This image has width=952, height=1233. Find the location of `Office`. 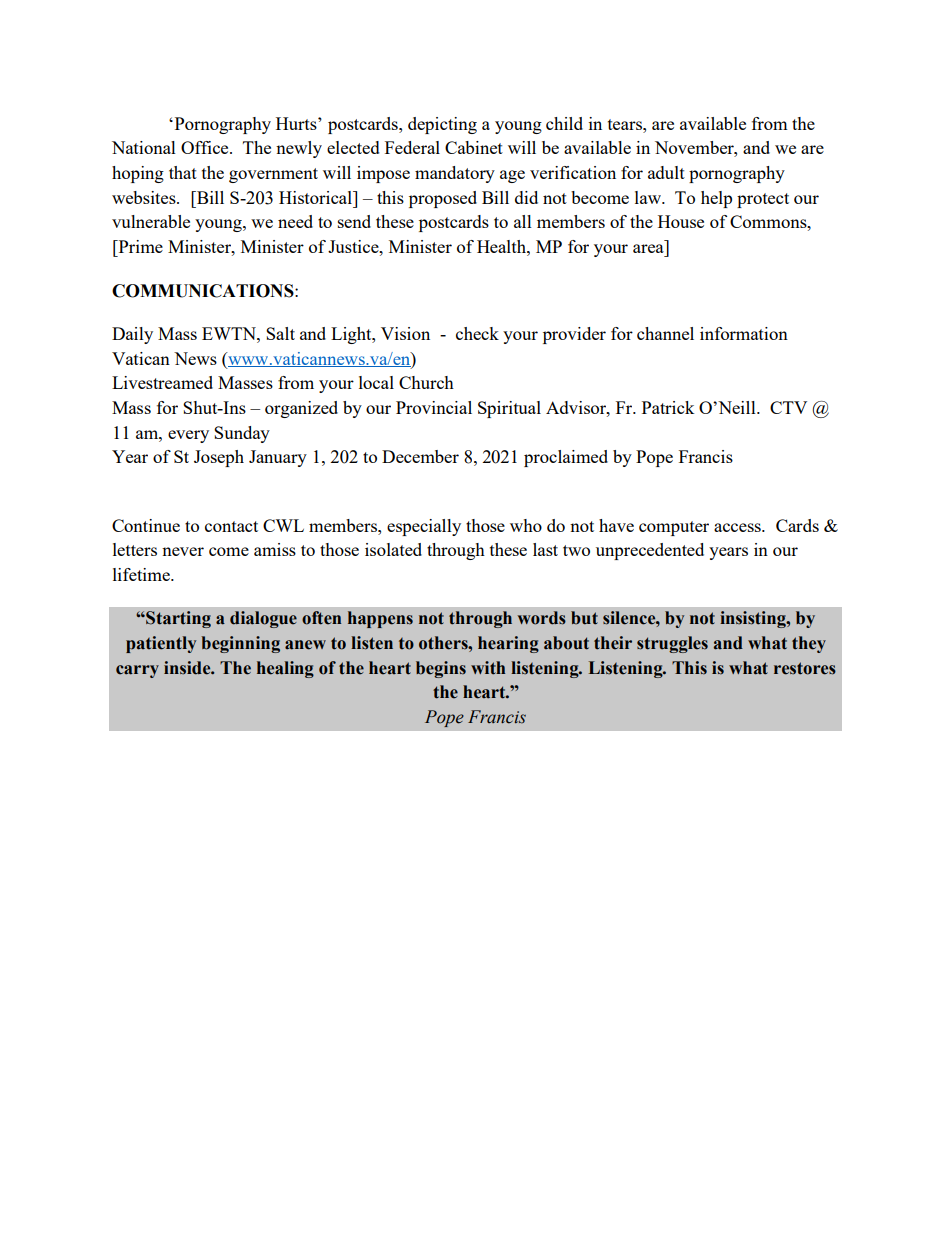

Office is located at coordinates (206, 147).
